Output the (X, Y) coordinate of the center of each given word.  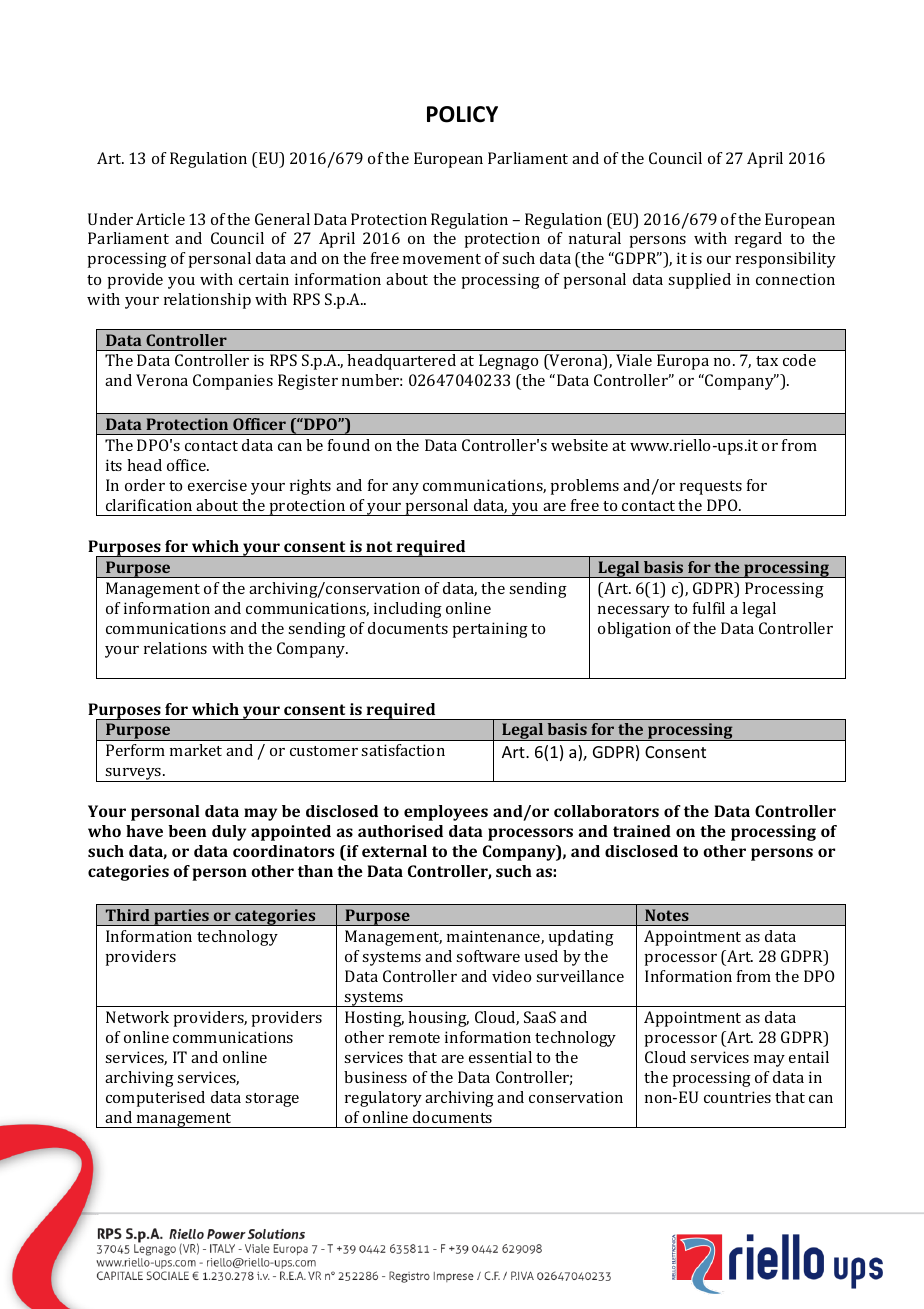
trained (642, 831)
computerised (155, 1099)
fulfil (709, 608)
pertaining (490, 630)
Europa (683, 362)
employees (446, 813)
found (349, 445)
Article (160, 219)
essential (500, 1057)
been (187, 831)
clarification (149, 505)
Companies (233, 382)
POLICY (462, 114)
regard (758, 240)
